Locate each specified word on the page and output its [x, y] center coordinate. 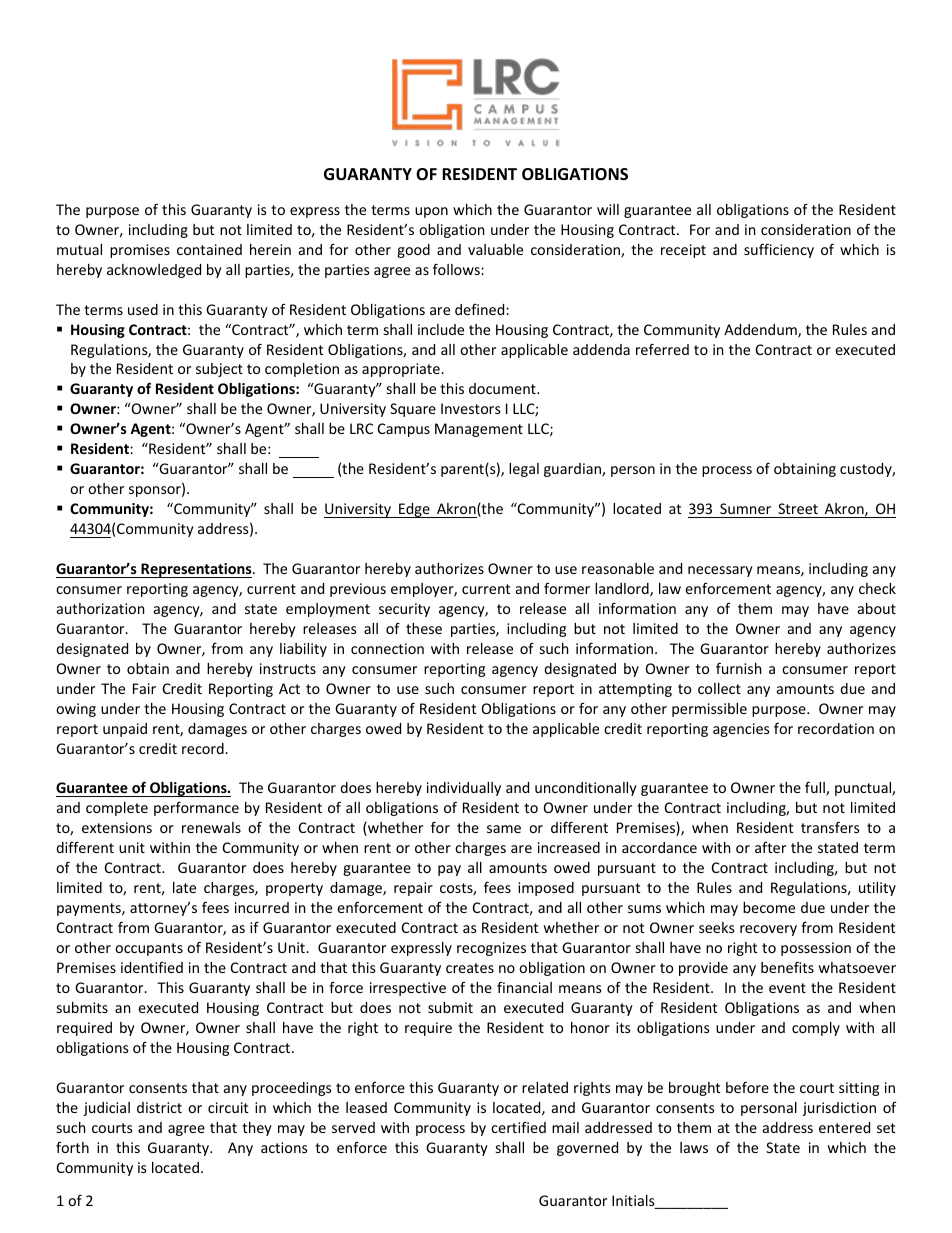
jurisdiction [839, 1109]
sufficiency [779, 250]
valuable [495, 249]
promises [140, 251]
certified [518, 1127]
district [159, 1107]
